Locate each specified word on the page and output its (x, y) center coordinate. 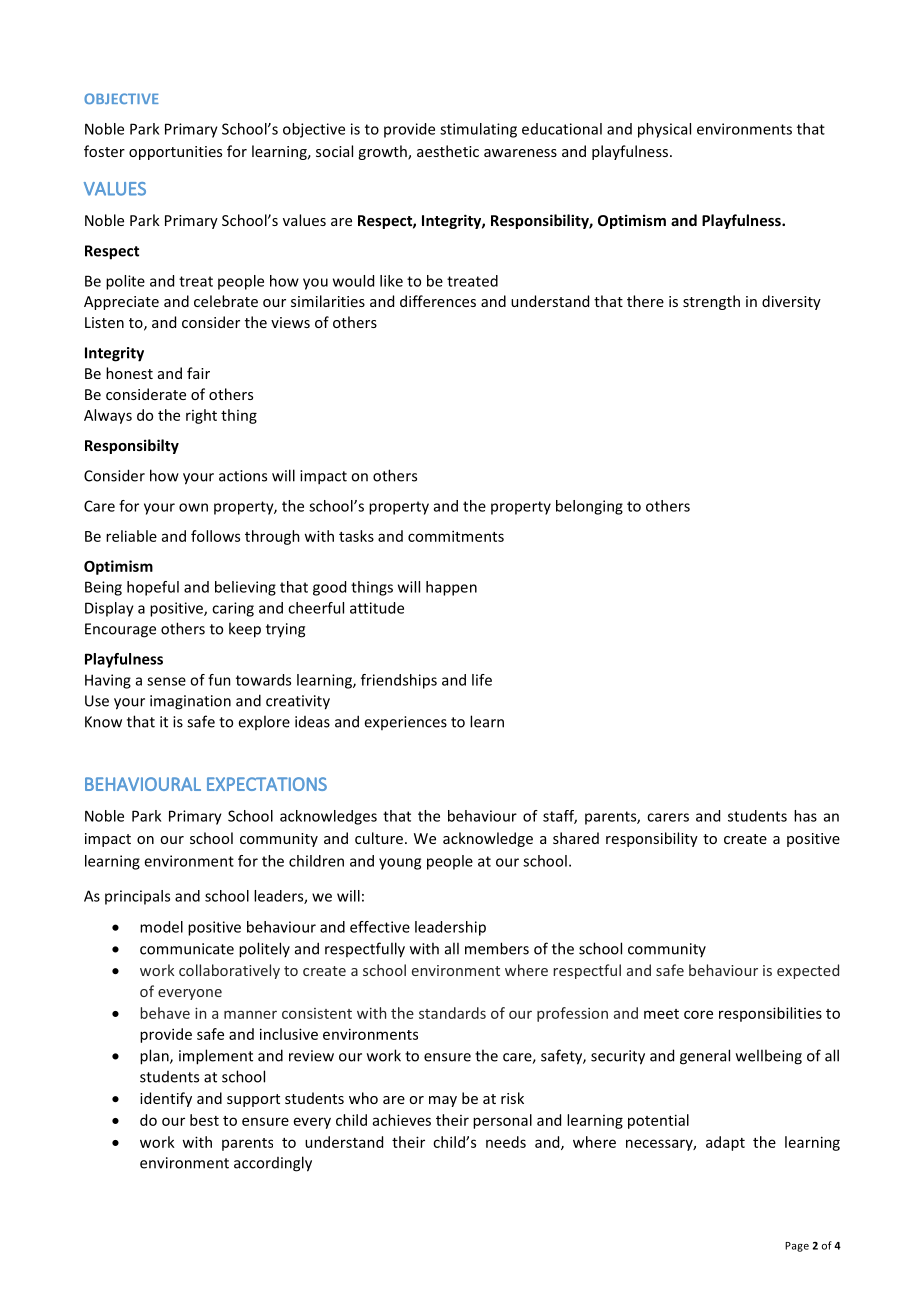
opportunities (175, 153)
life (482, 680)
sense (166, 681)
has (805, 816)
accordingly (273, 1164)
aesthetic (448, 151)
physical (664, 130)
